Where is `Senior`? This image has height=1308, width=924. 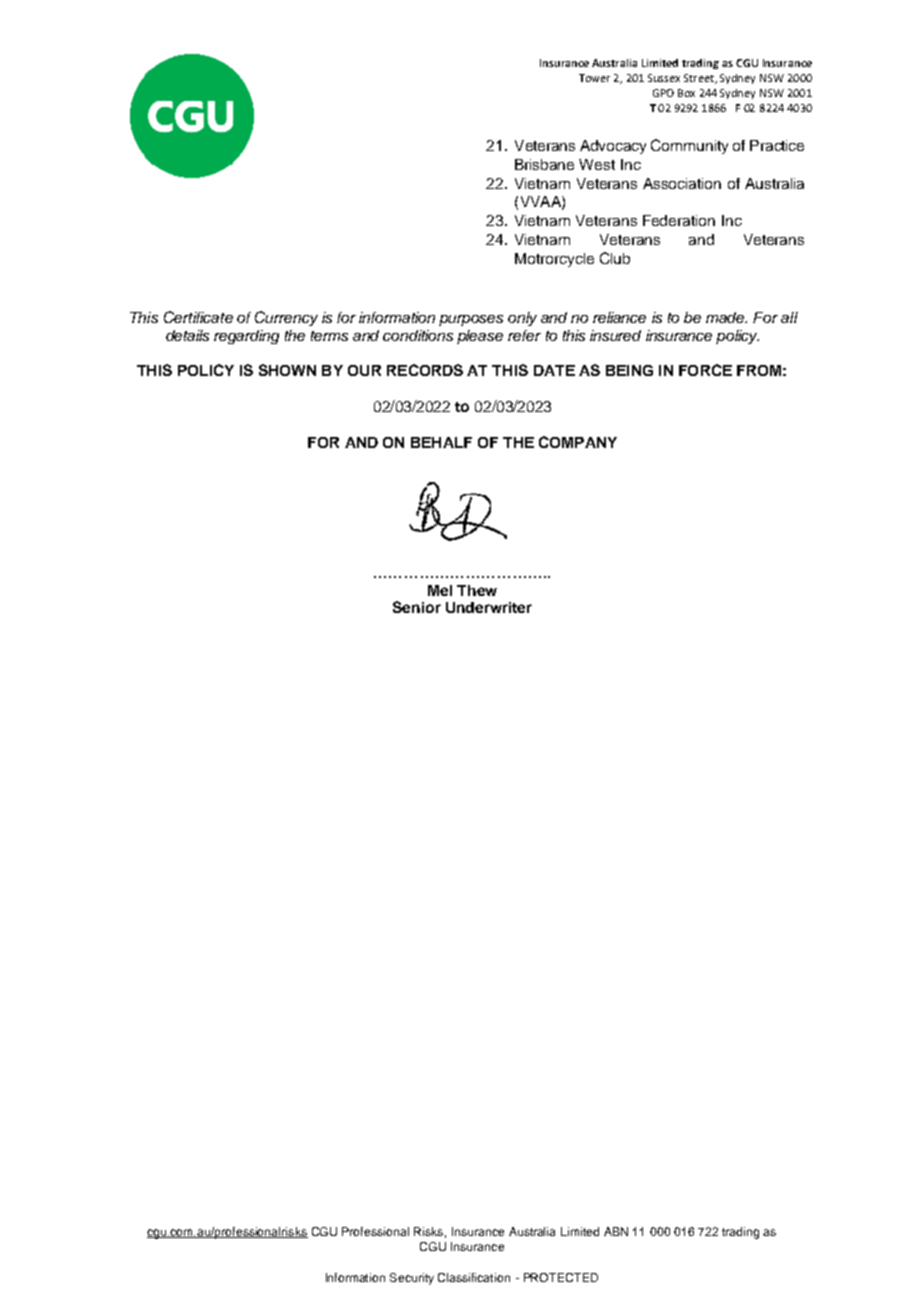
Senior is located at coordinates (417, 607).
